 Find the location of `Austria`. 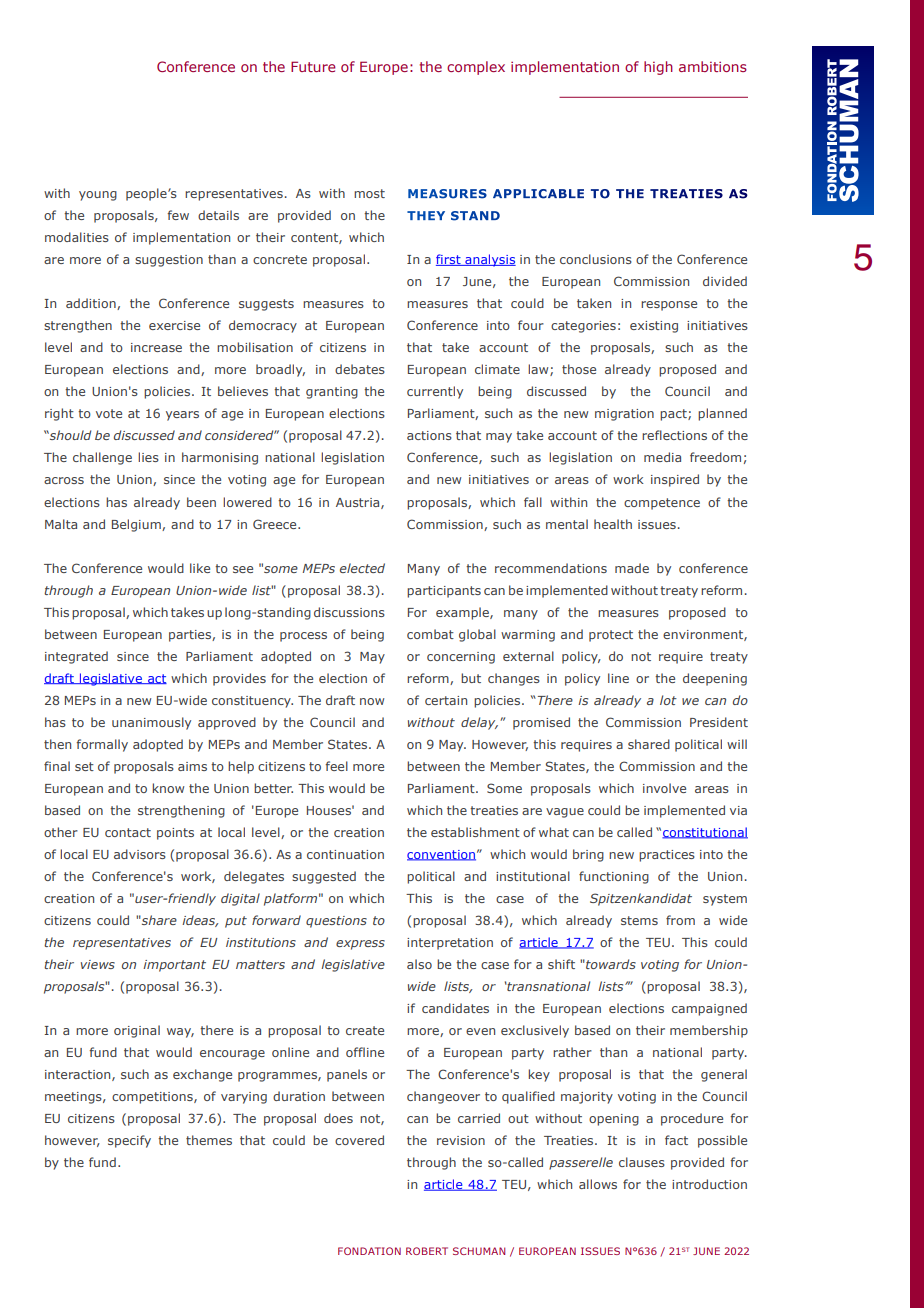

Austria is located at coordinates (359, 503).
